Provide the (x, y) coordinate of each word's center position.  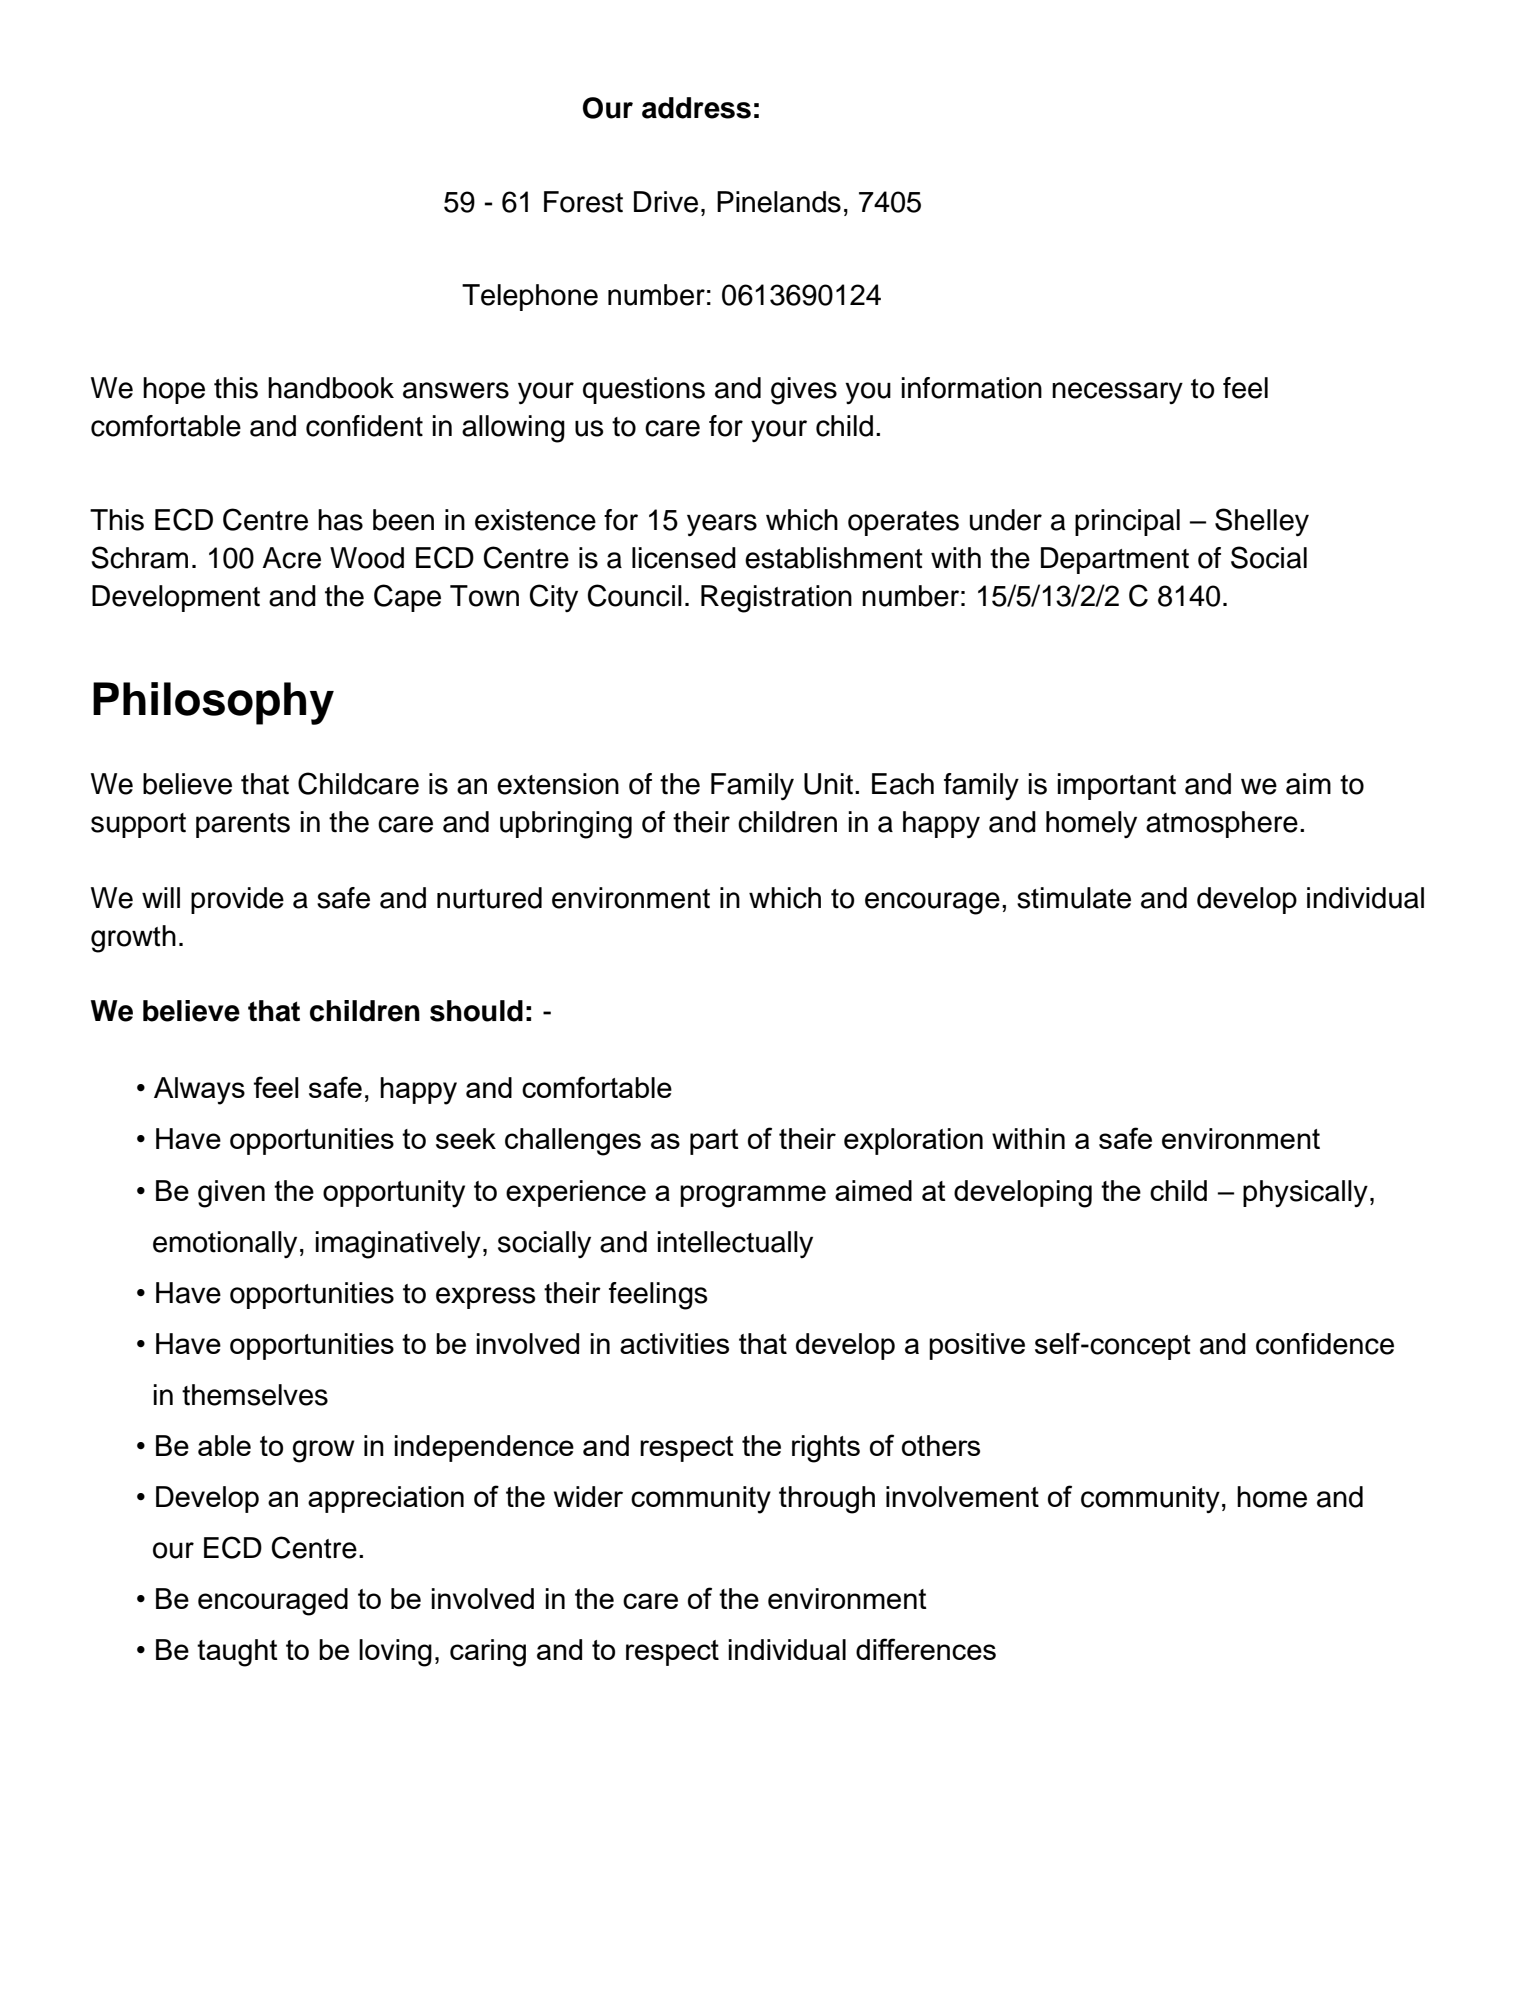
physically (1305, 1193)
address (696, 108)
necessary (1117, 393)
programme (753, 1196)
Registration (776, 599)
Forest (583, 202)
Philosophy (213, 703)
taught (237, 1653)
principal (1127, 522)
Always (199, 1091)
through (827, 1500)
